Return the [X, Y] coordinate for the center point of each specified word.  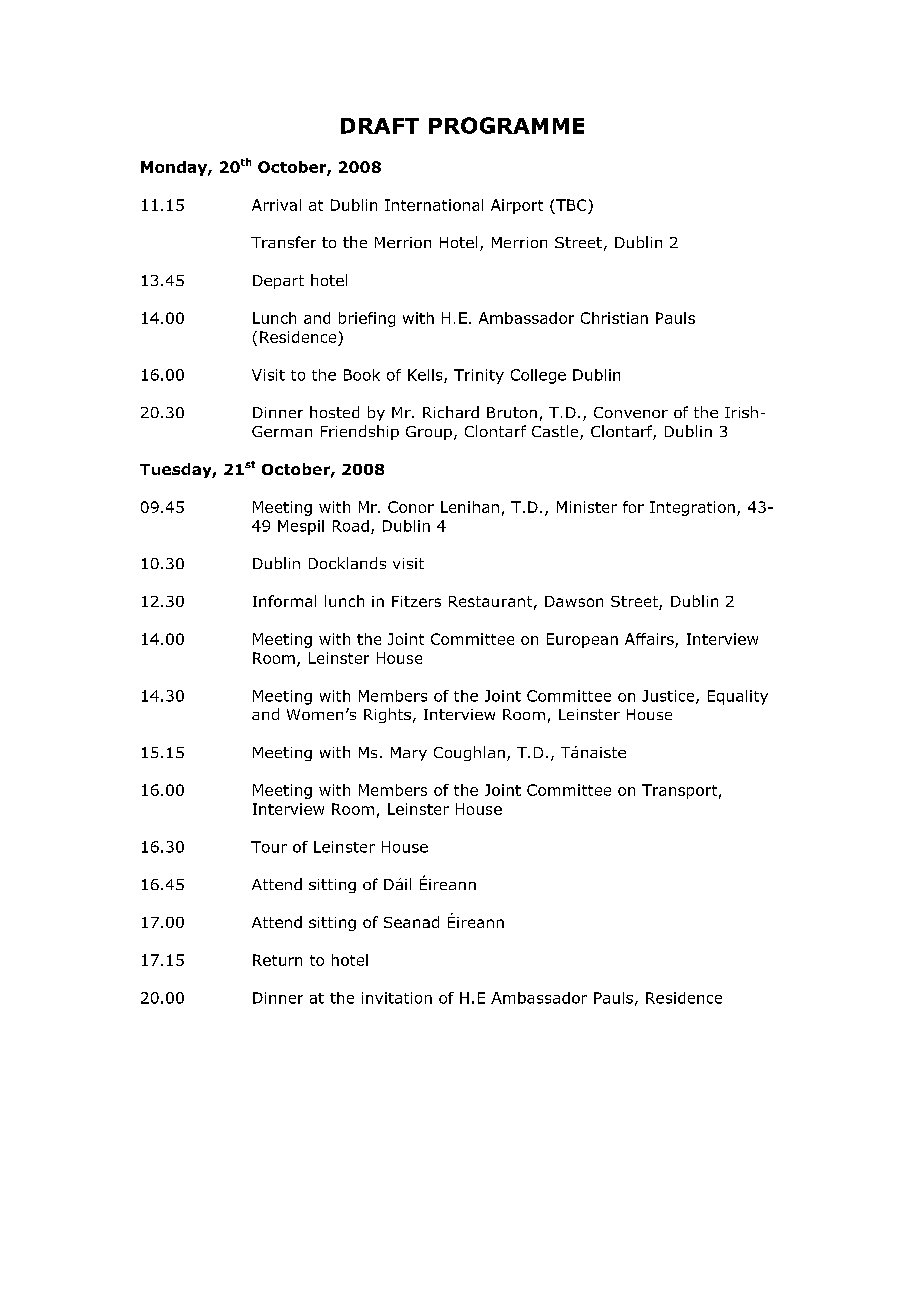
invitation [397, 998]
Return [277, 960]
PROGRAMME [506, 125]
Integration [692, 508]
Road [351, 526]
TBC [571, 205]
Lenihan [470, 507]
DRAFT [380, 126]
